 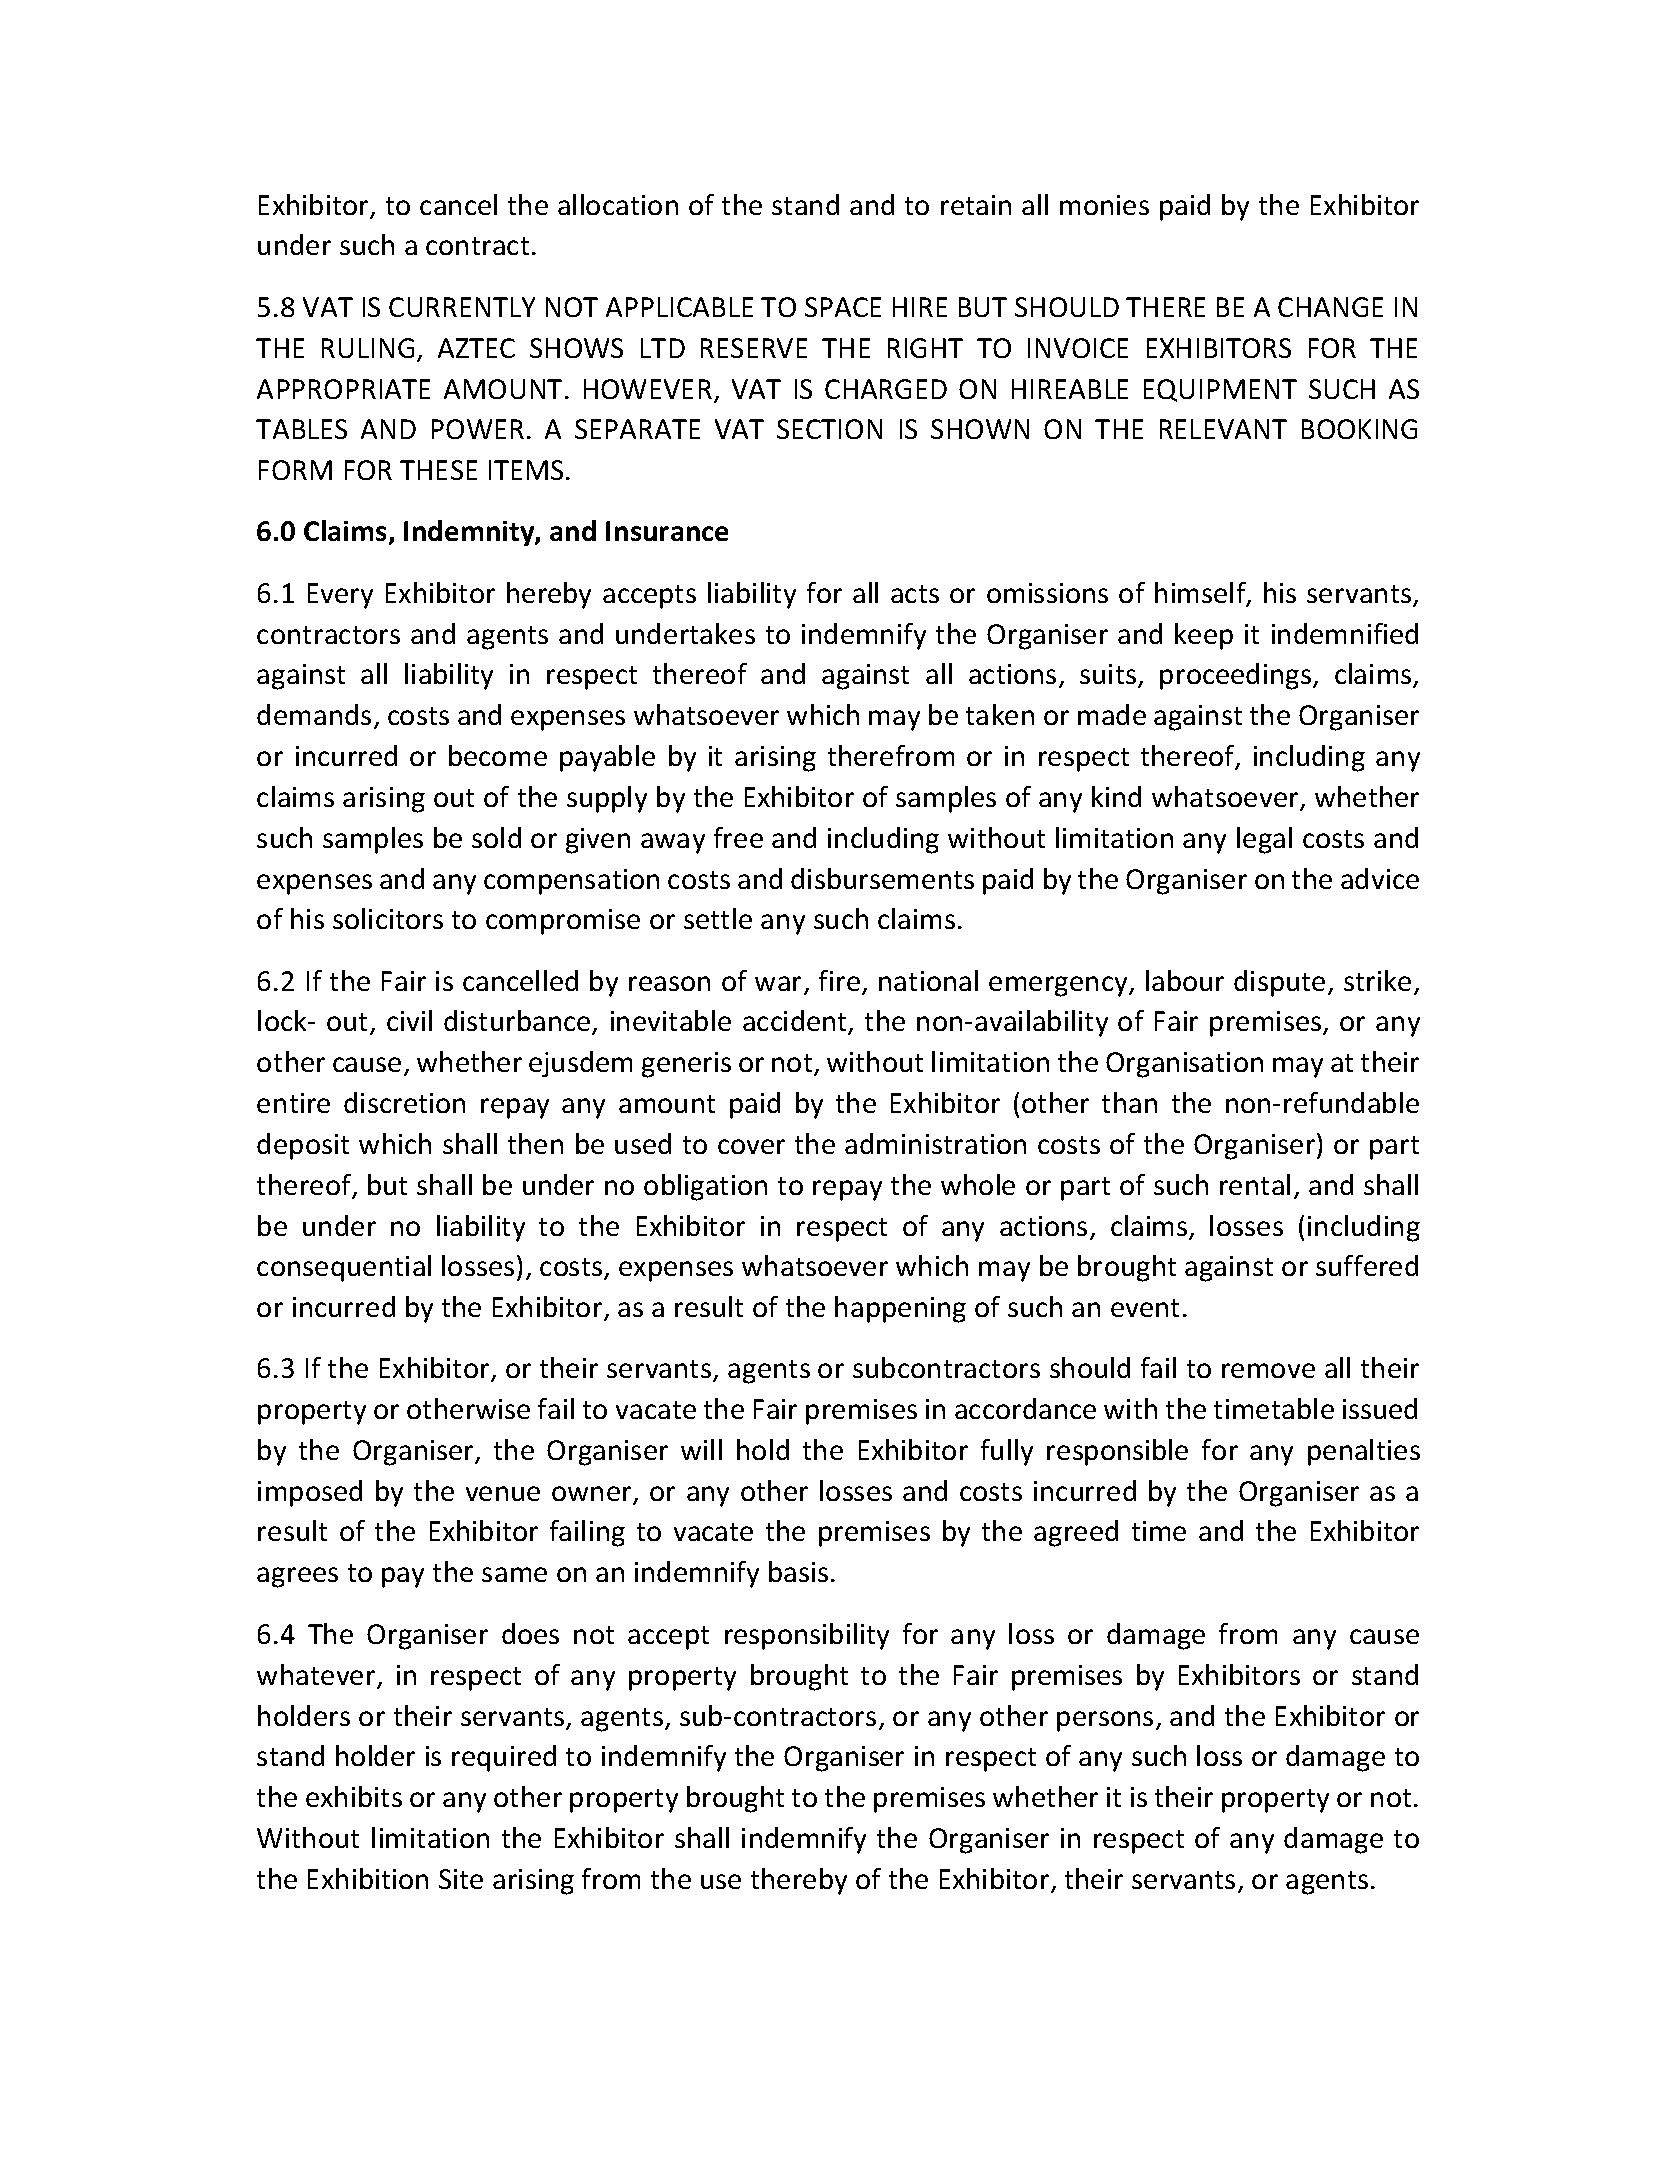 I want to click on SPACE, so click(x=843, y=307).
